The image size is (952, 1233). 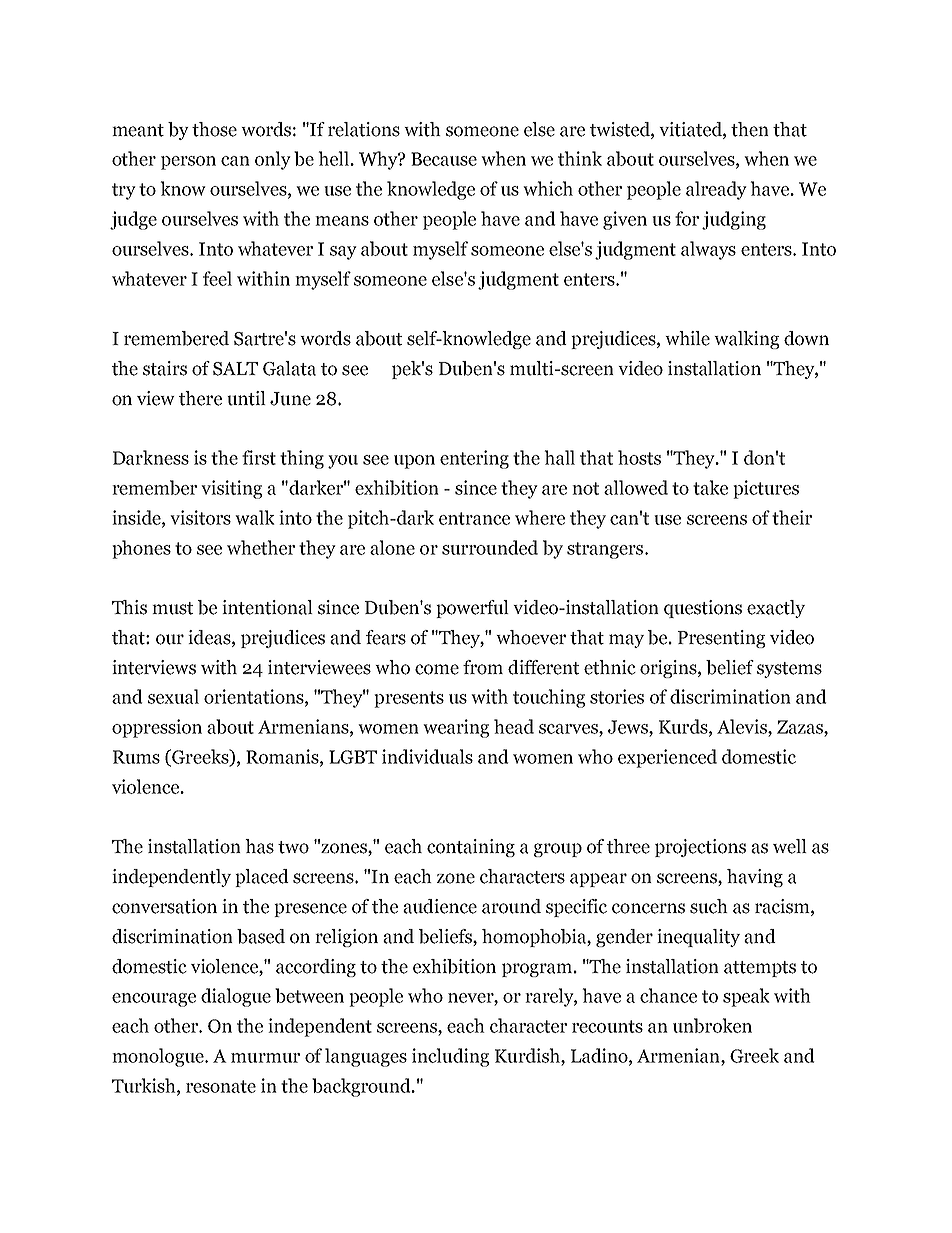 What do you see at coordinates (221, 1086) in the document?
I see `resonate` at bounding box center [221, 1086].
